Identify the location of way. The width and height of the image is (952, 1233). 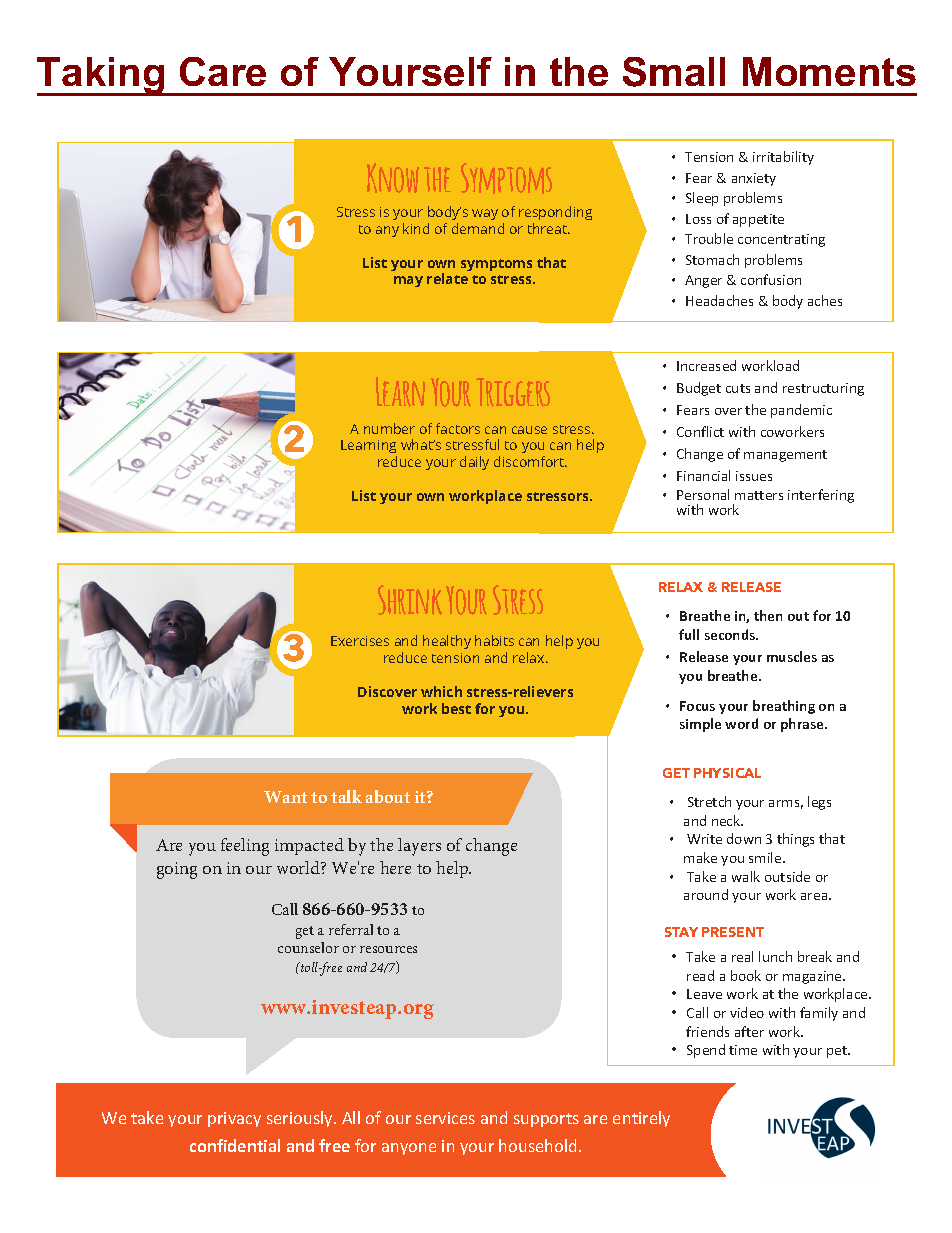
(485, 214).
